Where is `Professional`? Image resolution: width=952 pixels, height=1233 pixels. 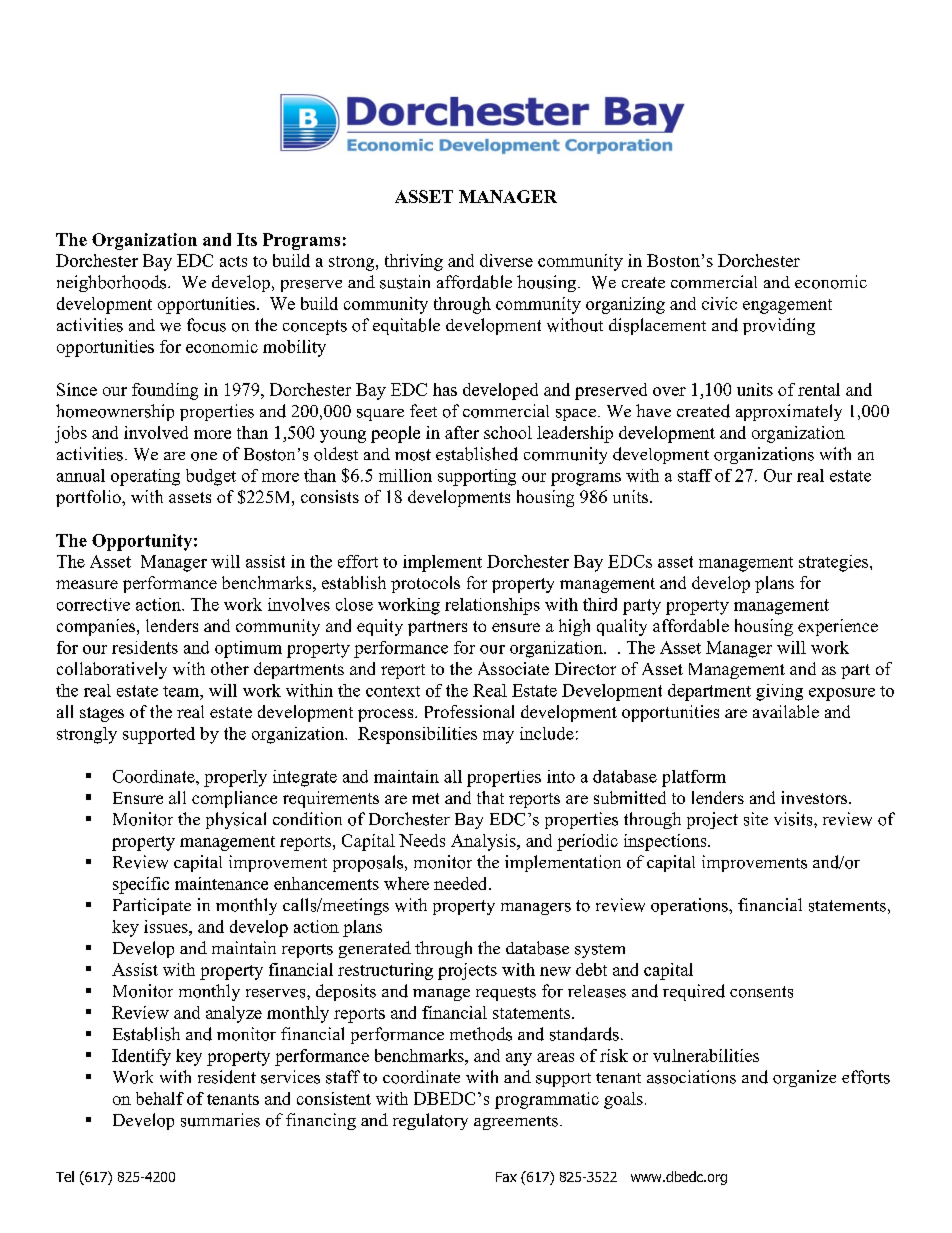
Professional is located at coordinates (469, 711).
